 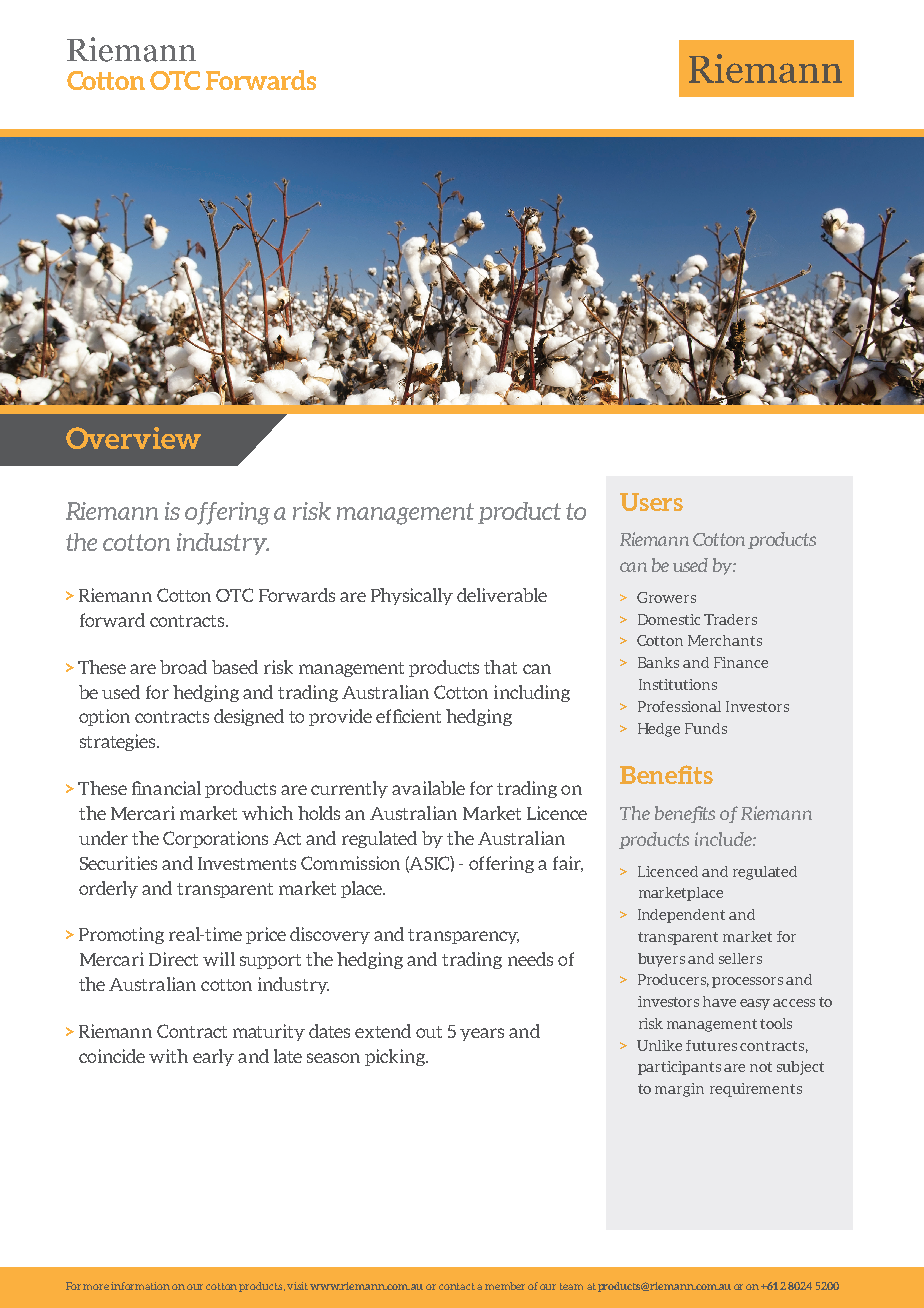 I want to click on Growers, so click(x=666, y=597).
